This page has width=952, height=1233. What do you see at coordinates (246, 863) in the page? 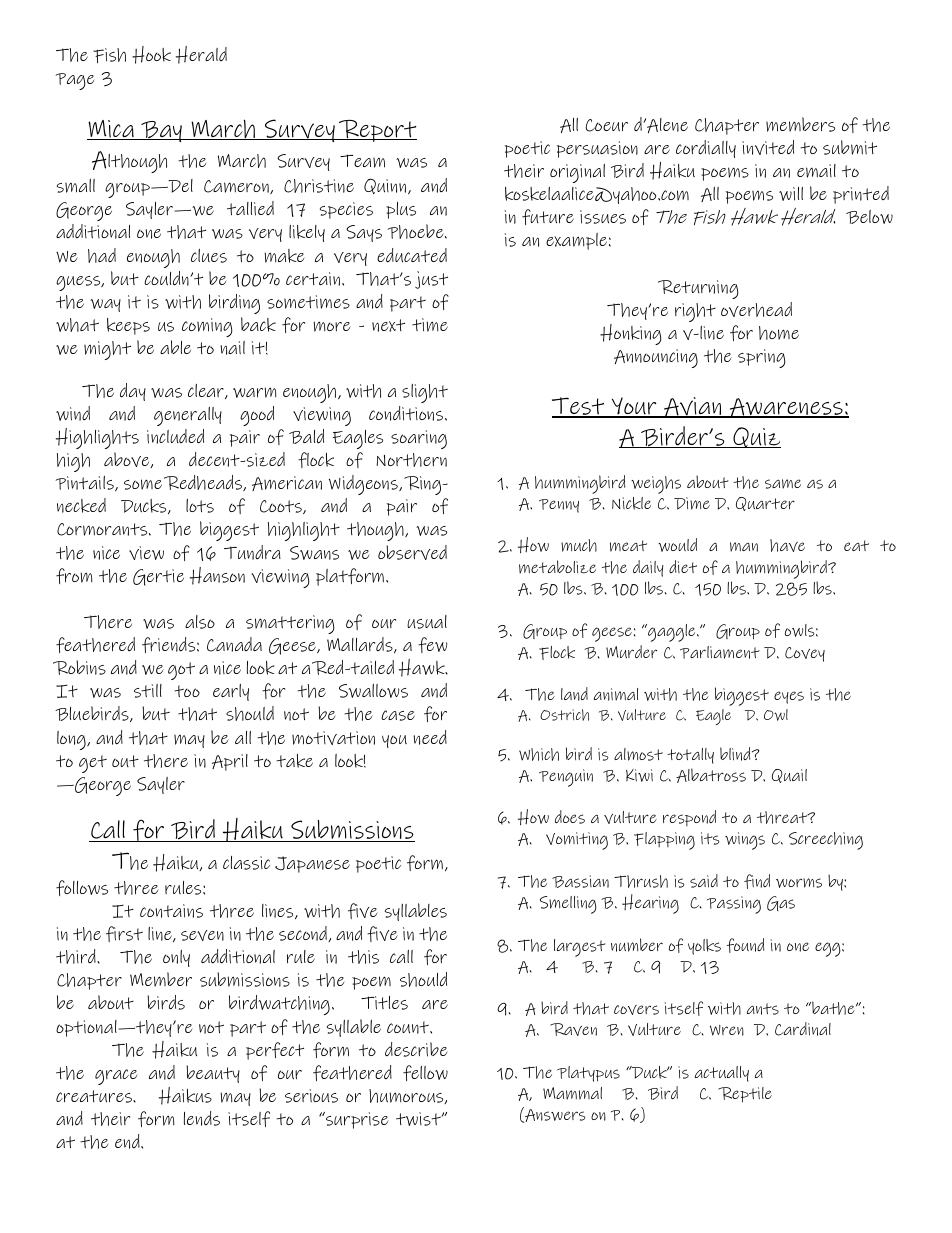
I see `classic` at bounding box center [246, 863].
